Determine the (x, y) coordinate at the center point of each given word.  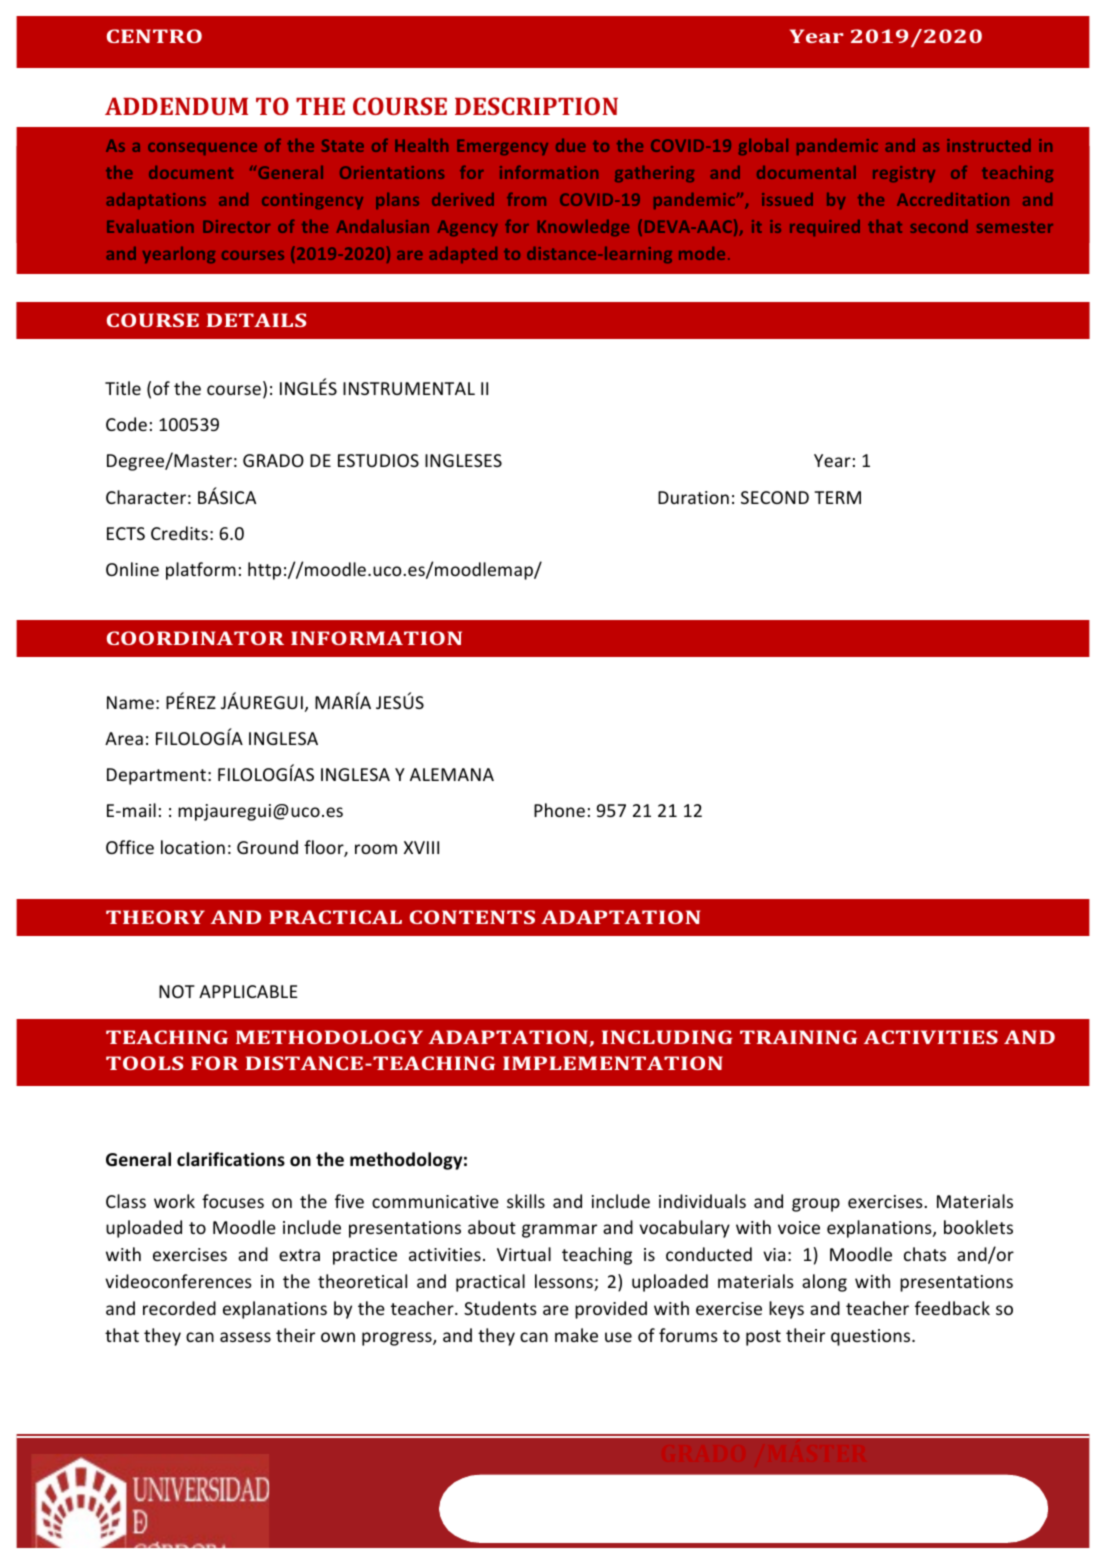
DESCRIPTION (536, 106)
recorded (179, 1308)
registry (904, 174)
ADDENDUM (176, 106)
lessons (565, 1282)
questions (872, 1337)
